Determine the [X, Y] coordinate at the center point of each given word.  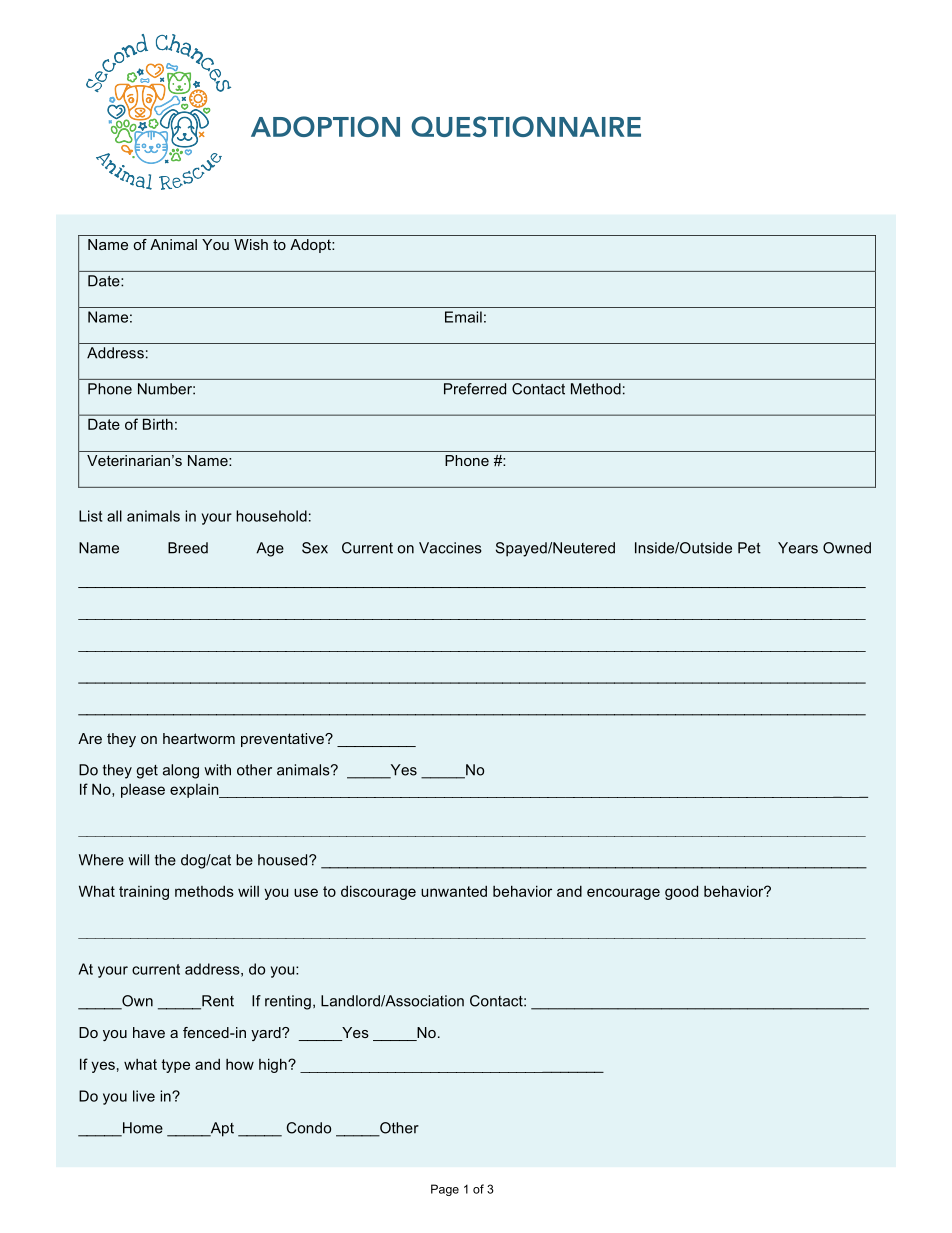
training [144, 893]
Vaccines [450, 548]
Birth [158, 424]
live [144, 1096]
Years [798, 548]
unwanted [454, 891]
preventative [283, 740]
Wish [251, 244]
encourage [623, 894]
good [681, 892]
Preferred [475, 389]
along [181, 771]
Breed [188, 548]
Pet [749, 548]
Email [463, 317]
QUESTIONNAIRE [526, 126]
